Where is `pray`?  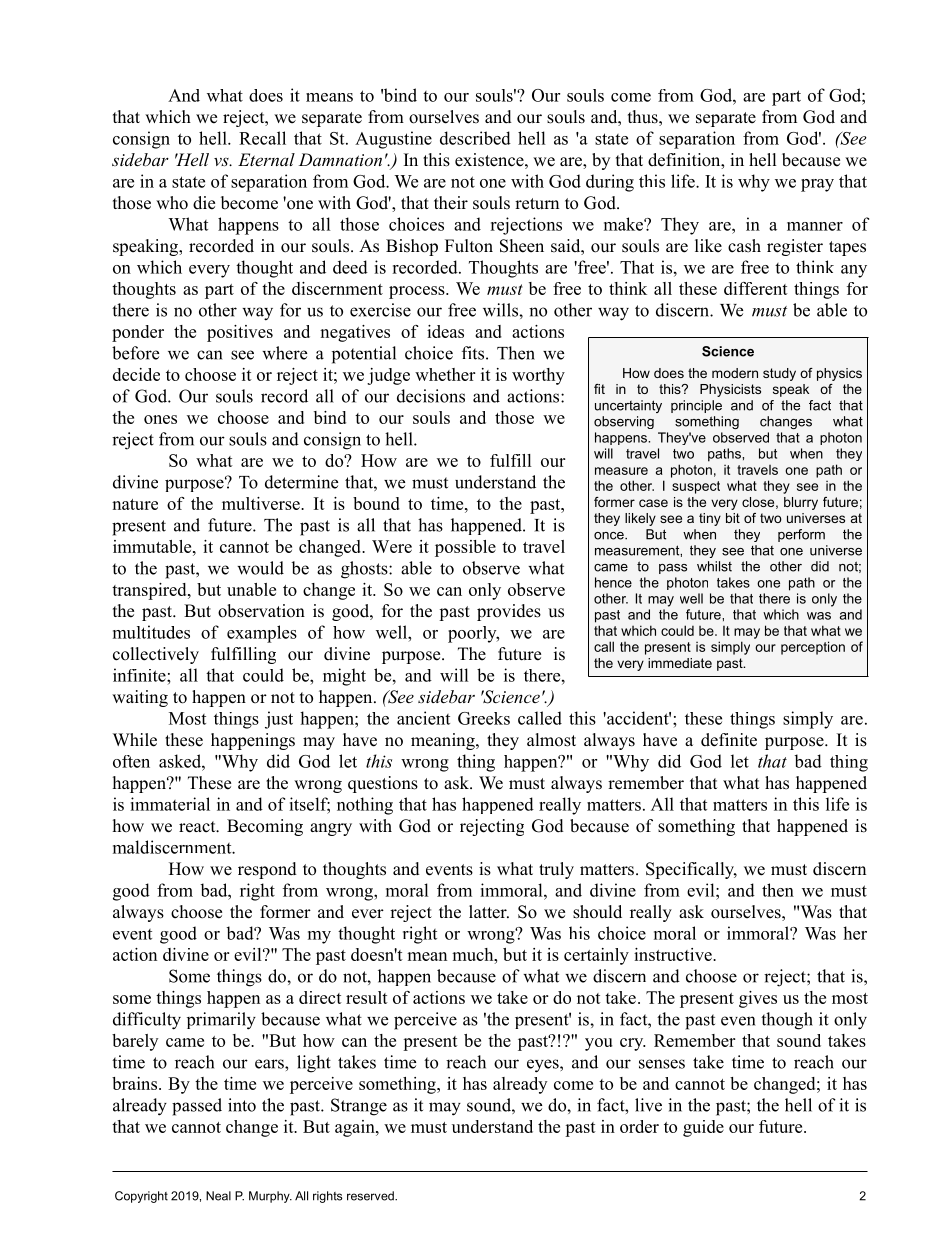
pray is located at coordinates (817, 185).
